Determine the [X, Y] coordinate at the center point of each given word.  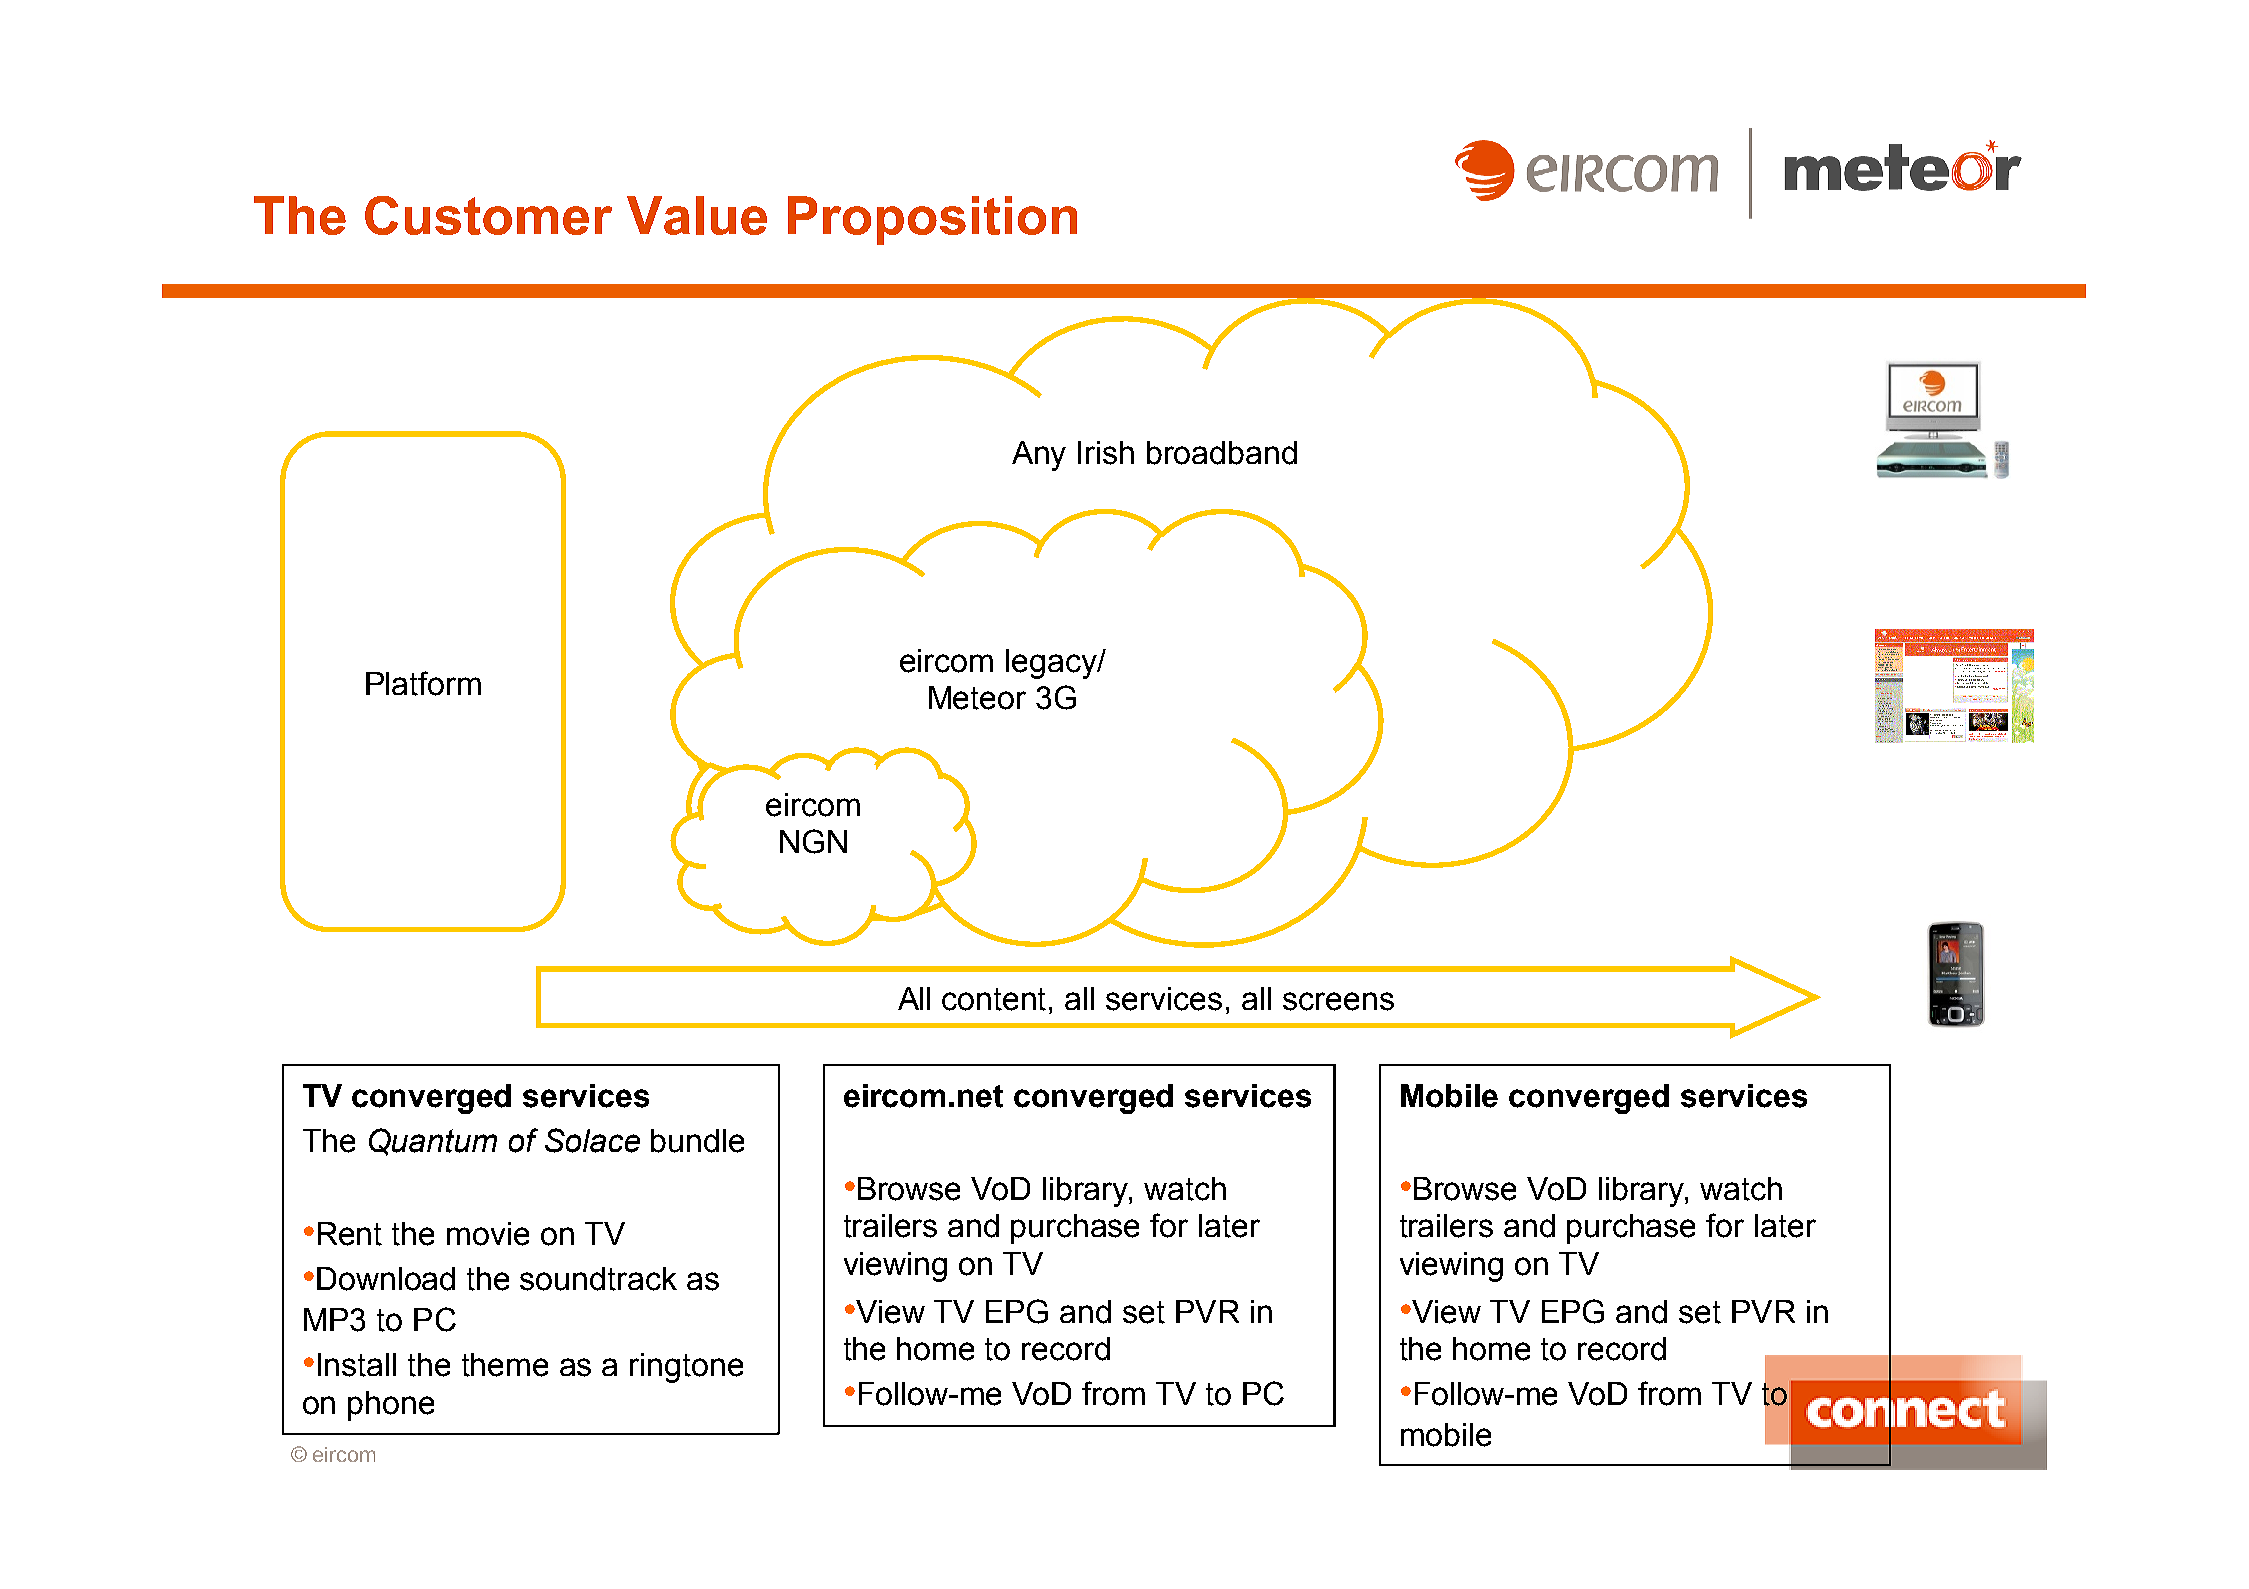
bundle [697, 1141]
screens [1338, 1001]
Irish [1106, 453]
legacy [1052, 664]
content [996, 999]
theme [505, 1365]
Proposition [932, 220]
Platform [423, 683]
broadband [1222, 453]
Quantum [433, 1142]
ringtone [686, 1368]
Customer [488, 215]
